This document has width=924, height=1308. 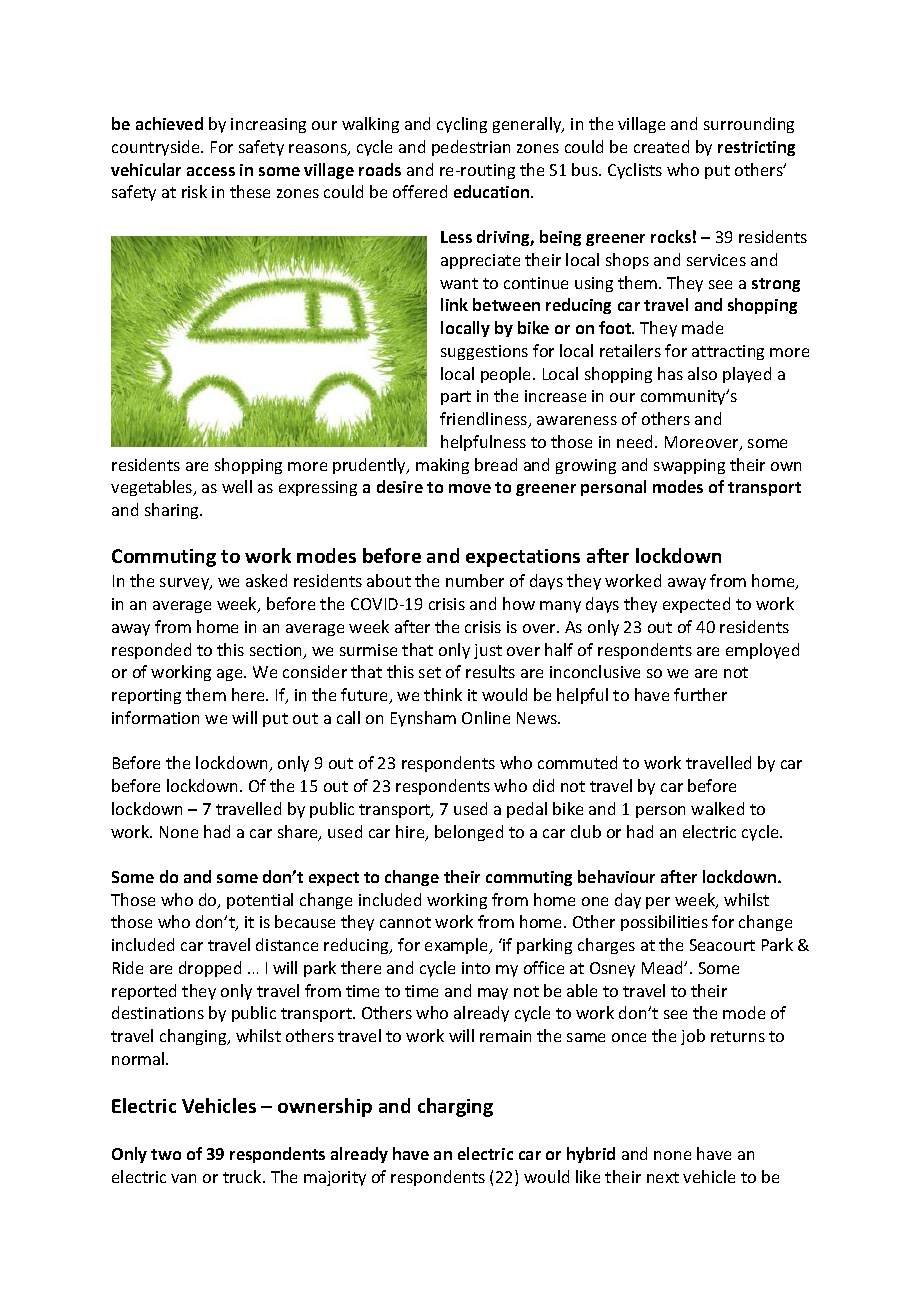 I want to click on charging, so click(x=455, y=1107).
